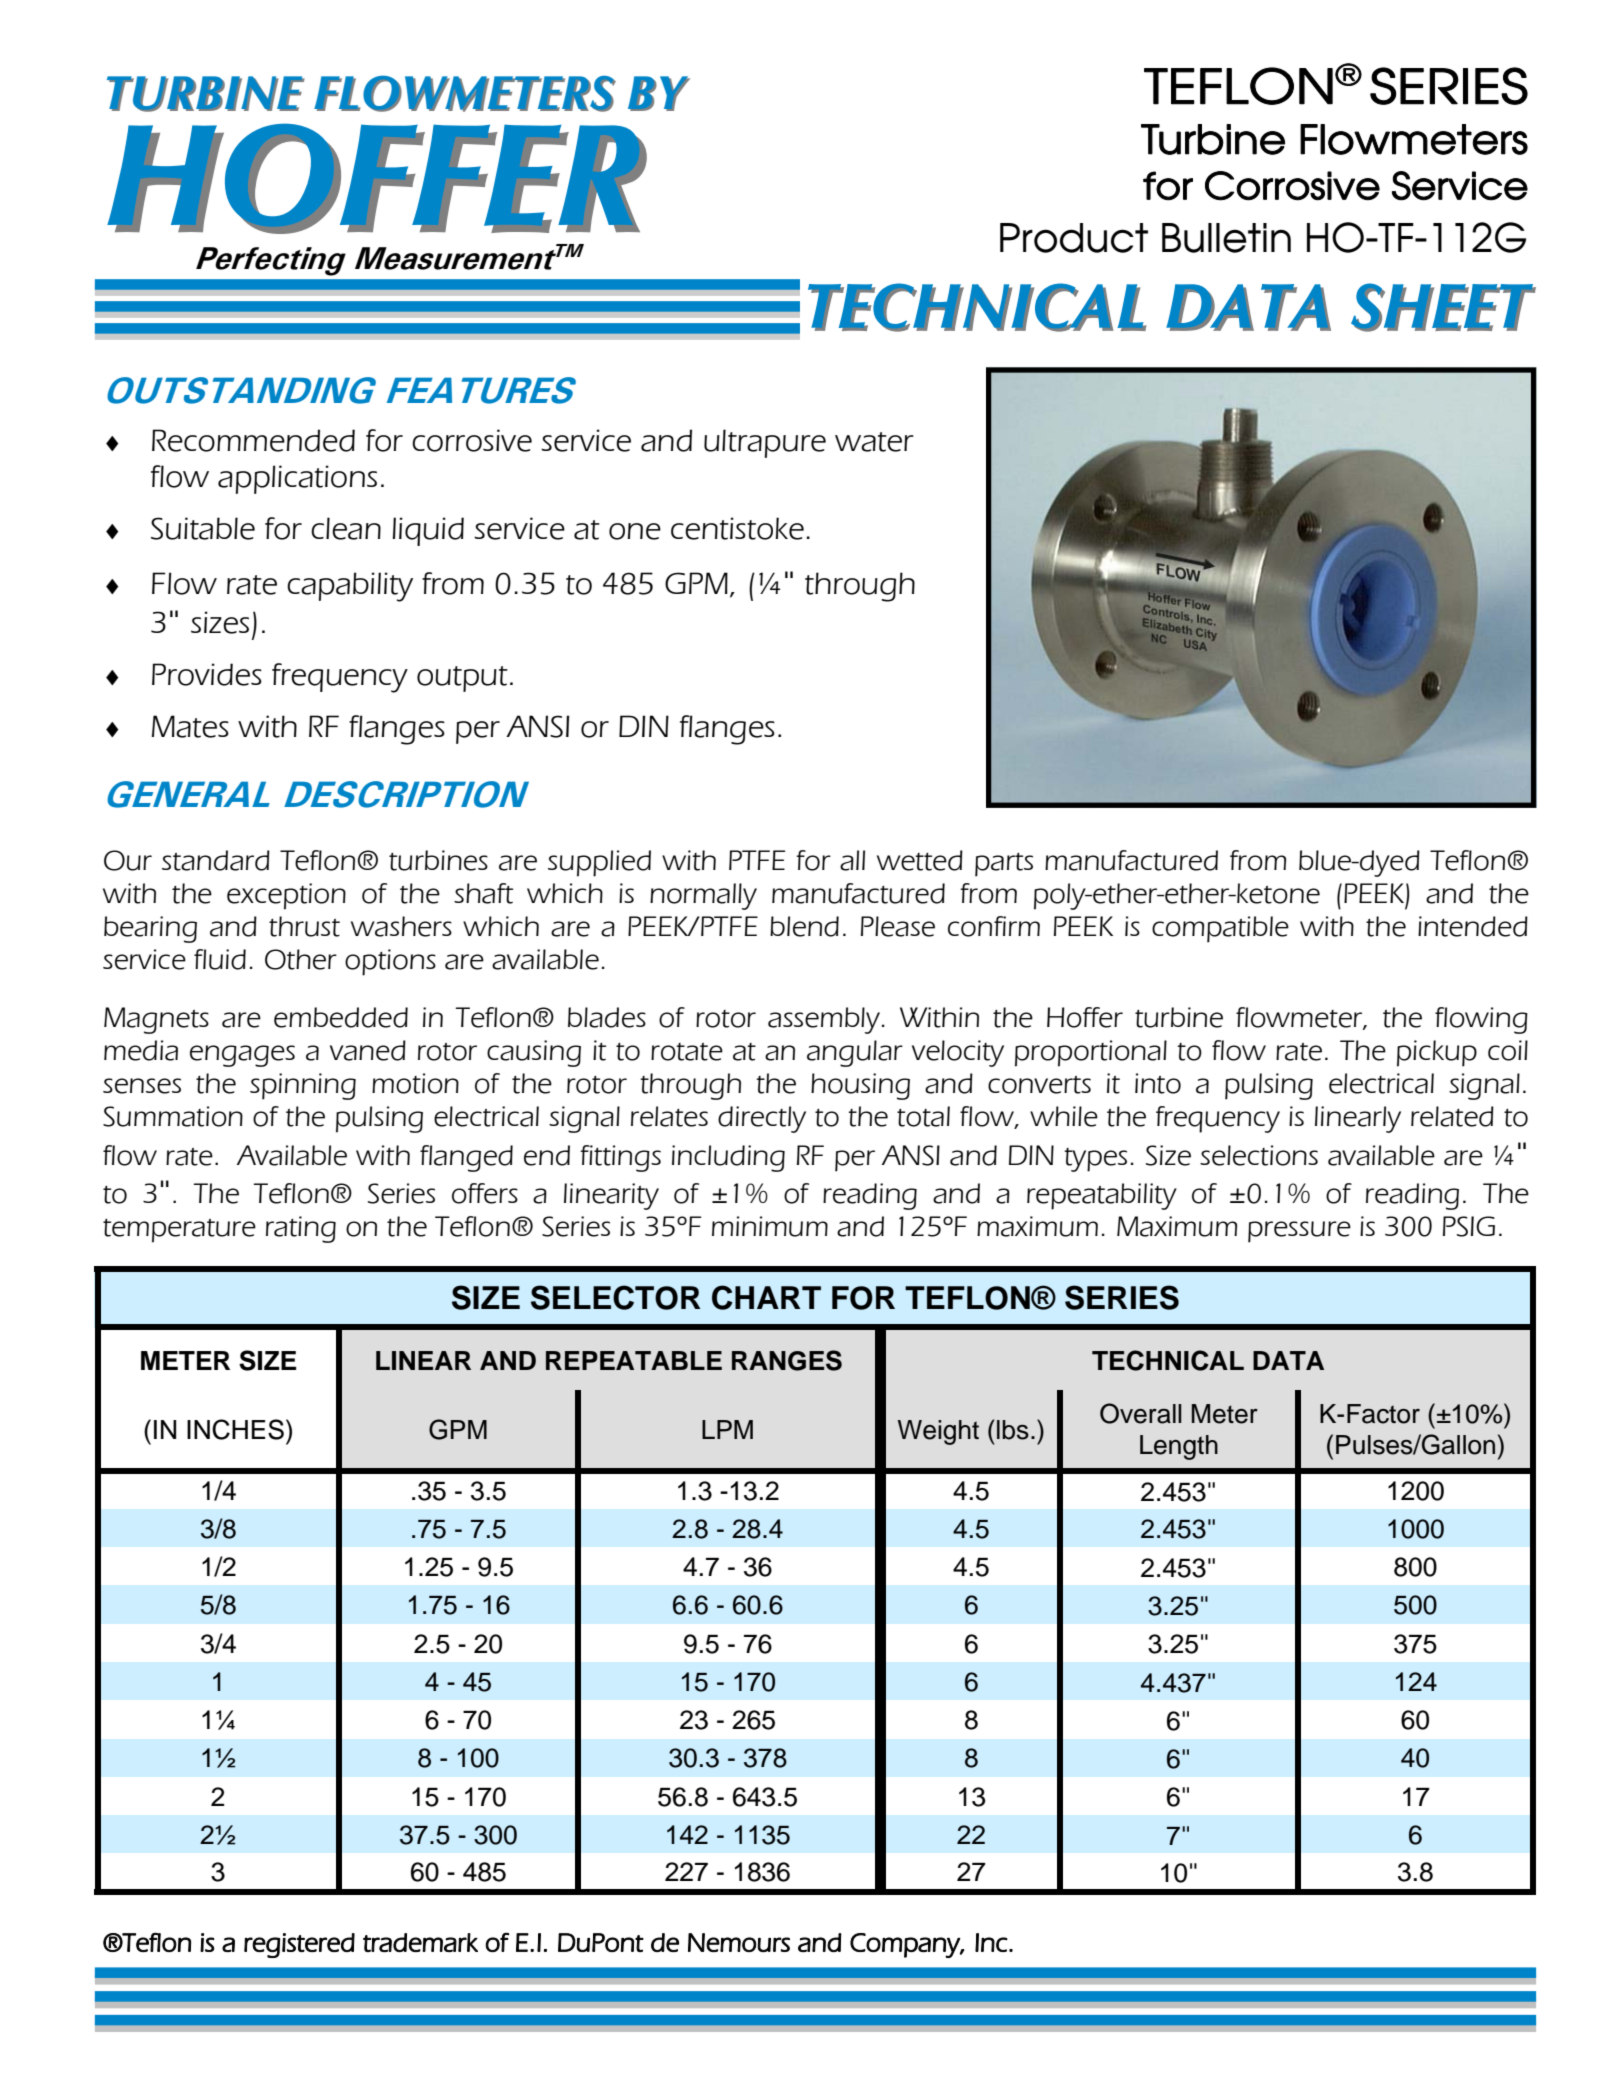 The width and height of the document is (1612, 2086). What do you see at coordinates (874, 442) in the document?
I see `water` at bounding box center [874, 442].
